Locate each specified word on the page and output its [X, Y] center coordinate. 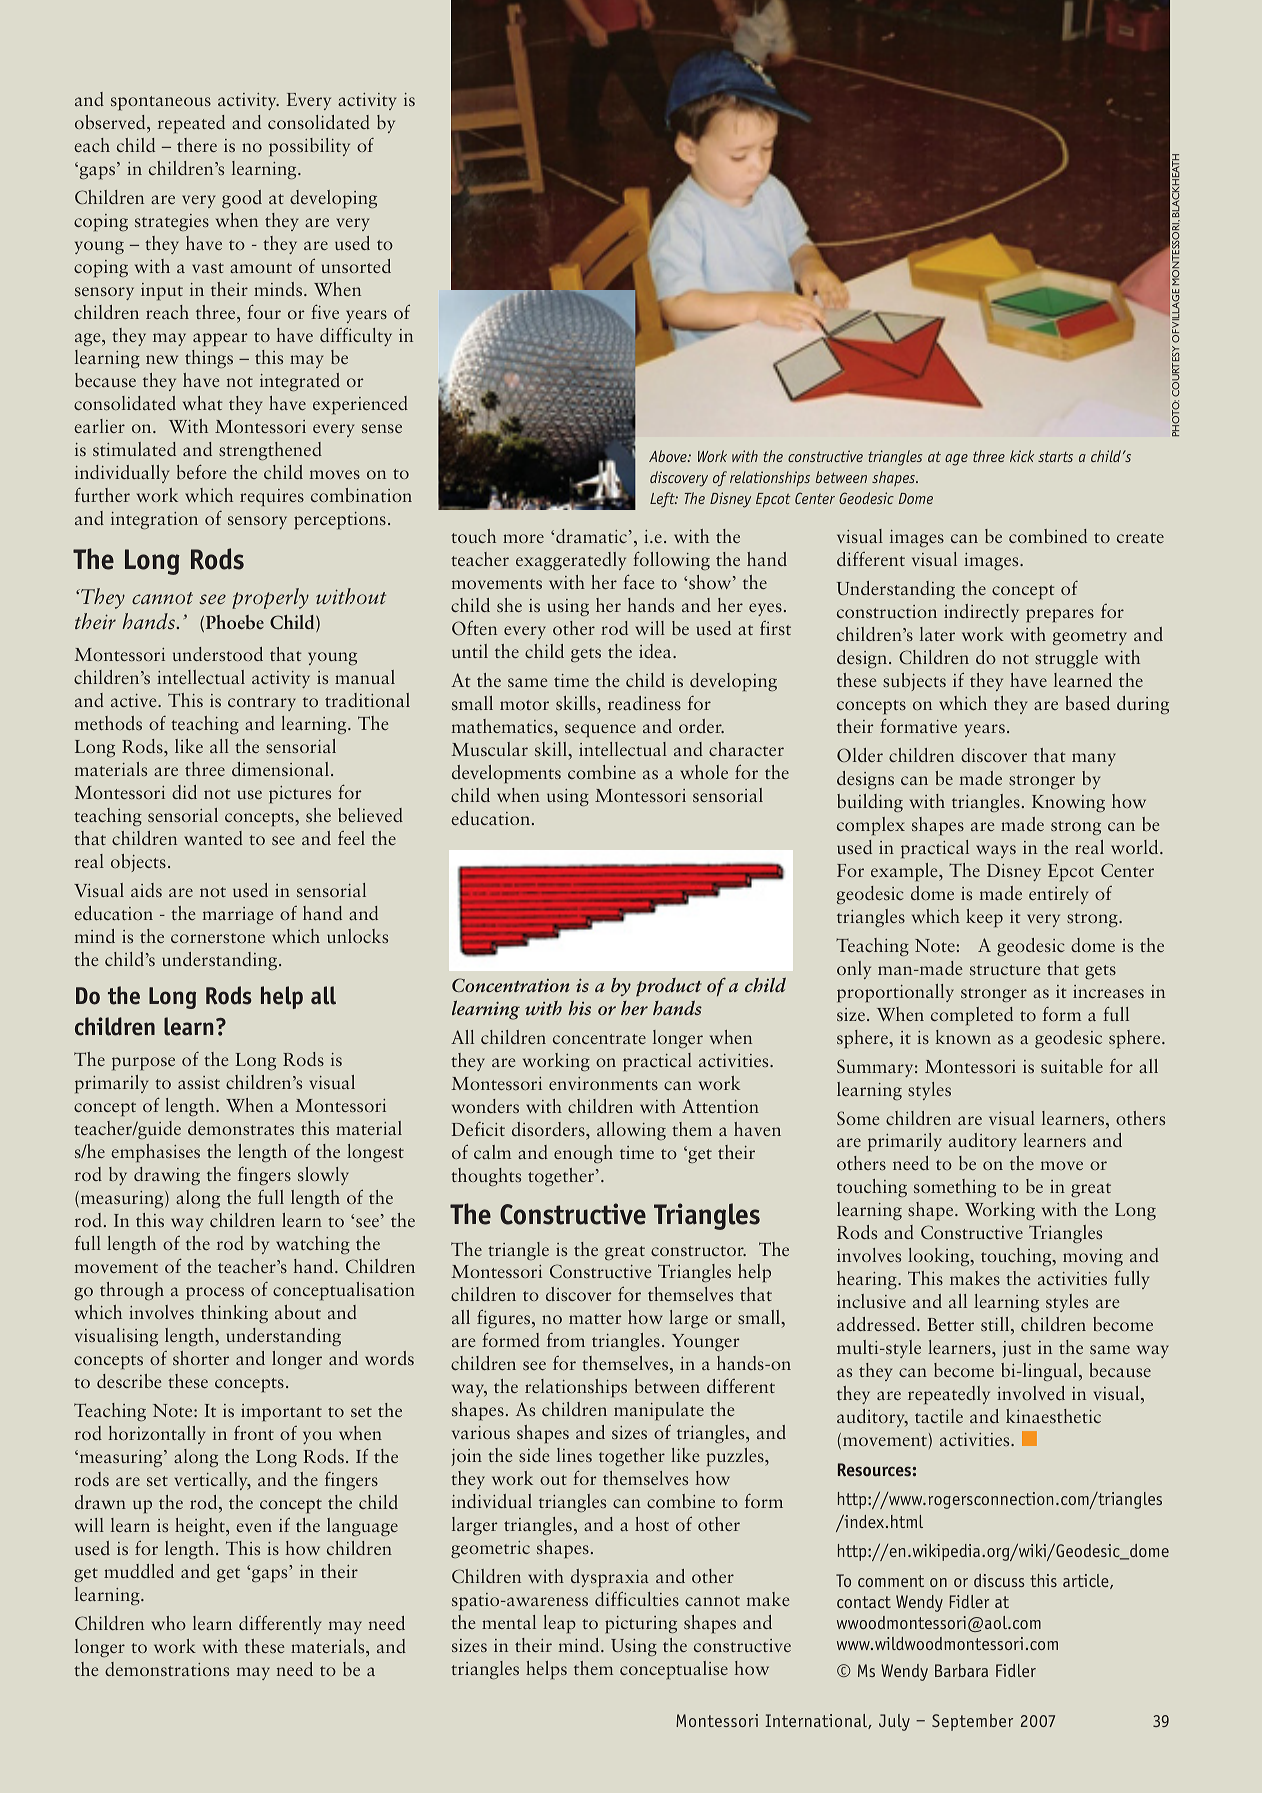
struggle [1066, 659]
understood [218, 654]
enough [583, 1154]
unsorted [356, 266]
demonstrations [167, 1669]
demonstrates [241, 1128]
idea [656, 651]
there [197, 145]
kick [1022, 456]
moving [1093, 1257]
